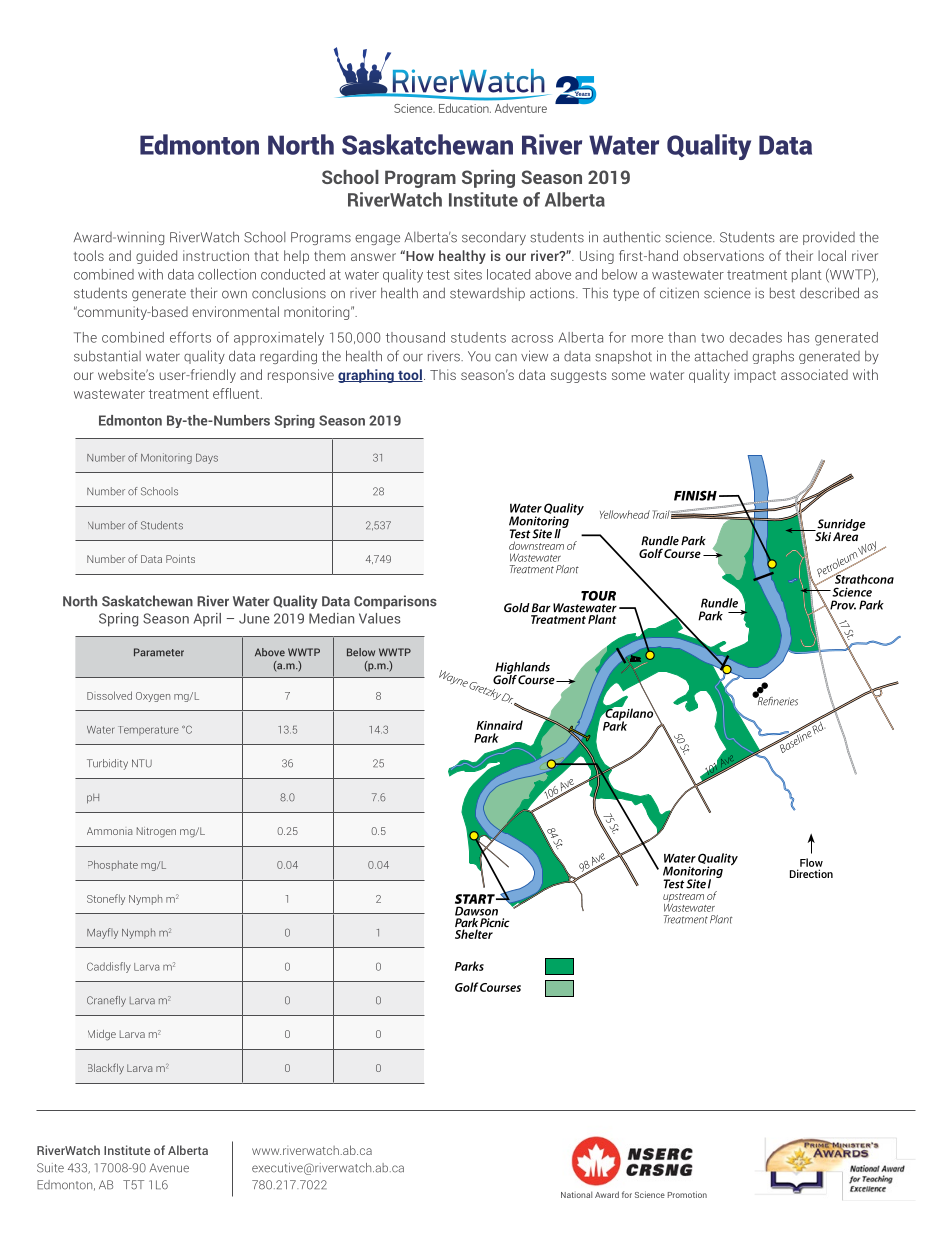 This screenshot has width=952, height=1233. Describe the element at coordinates (380, 618) in the screenshot. I see `Values` at that location.
